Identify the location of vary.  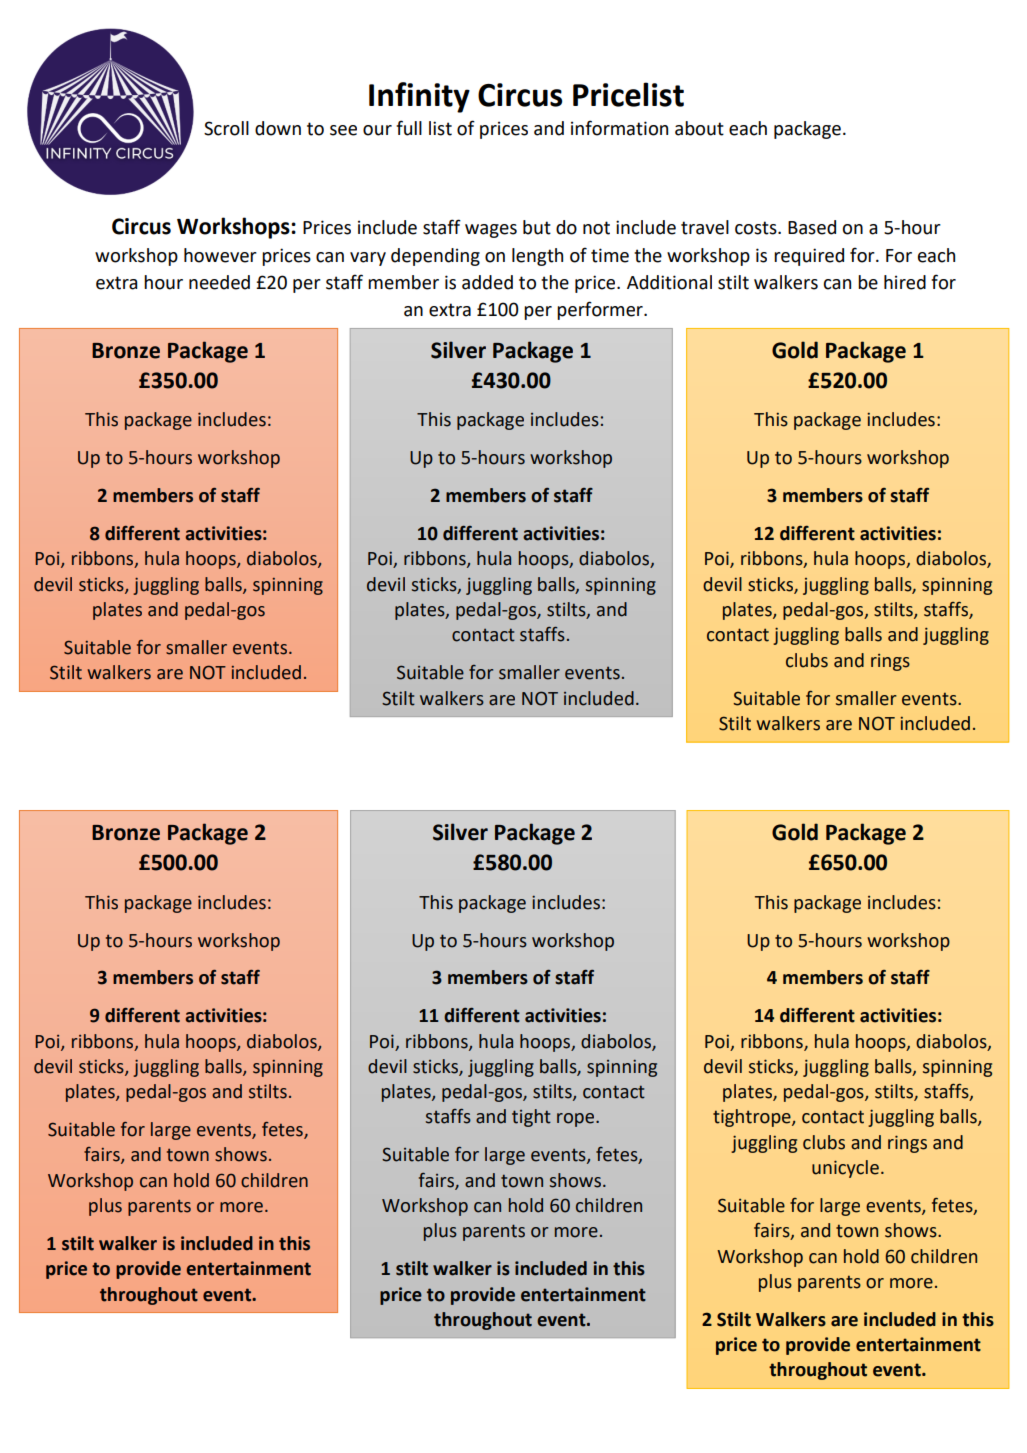
(368, 259).
